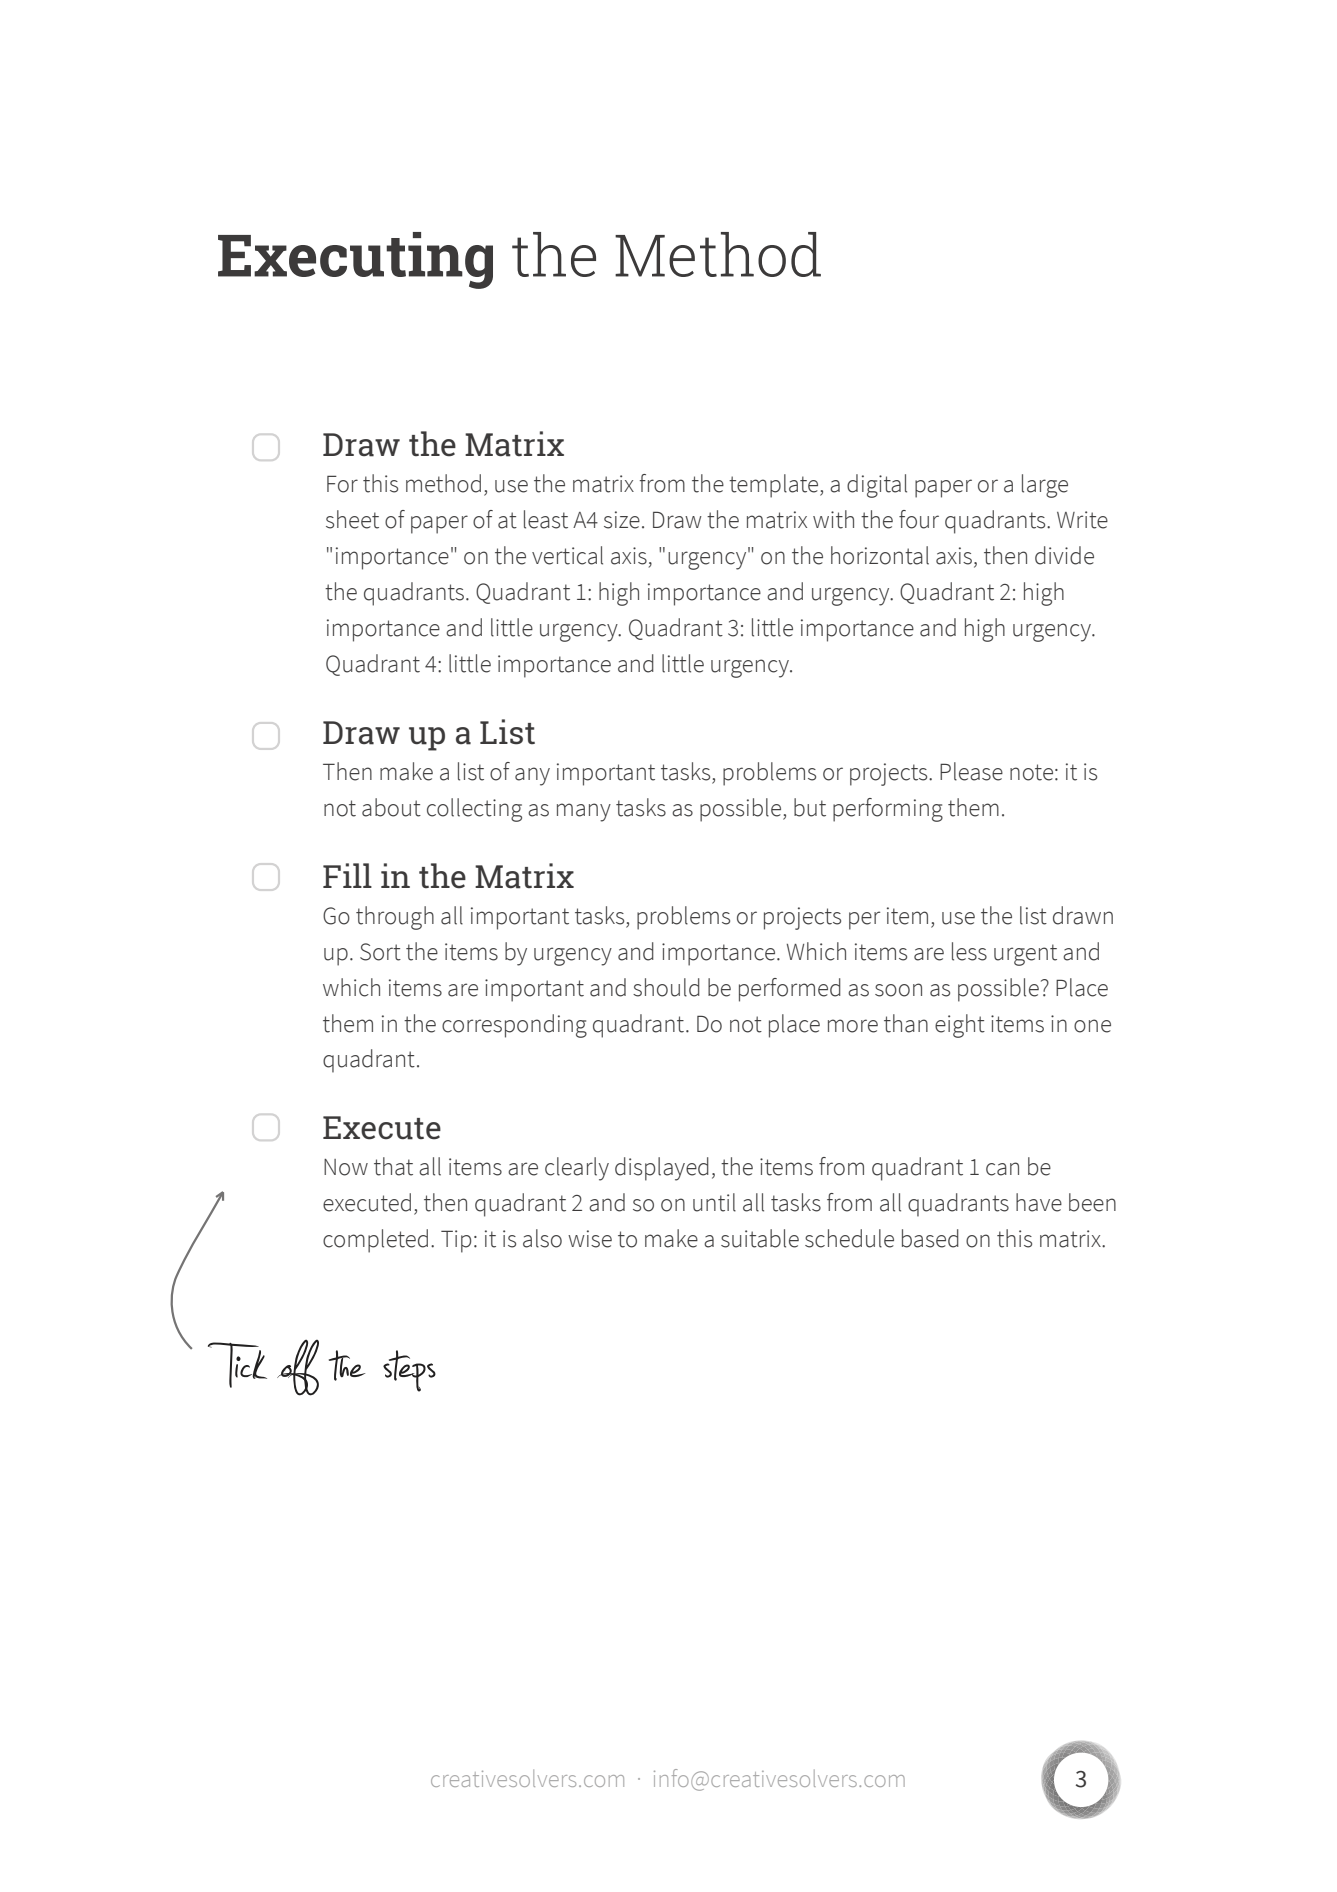 This document has width=1337, height=1892. Describe the element at coordinates (590, 1239) in the document. I see `wise` at that location.
